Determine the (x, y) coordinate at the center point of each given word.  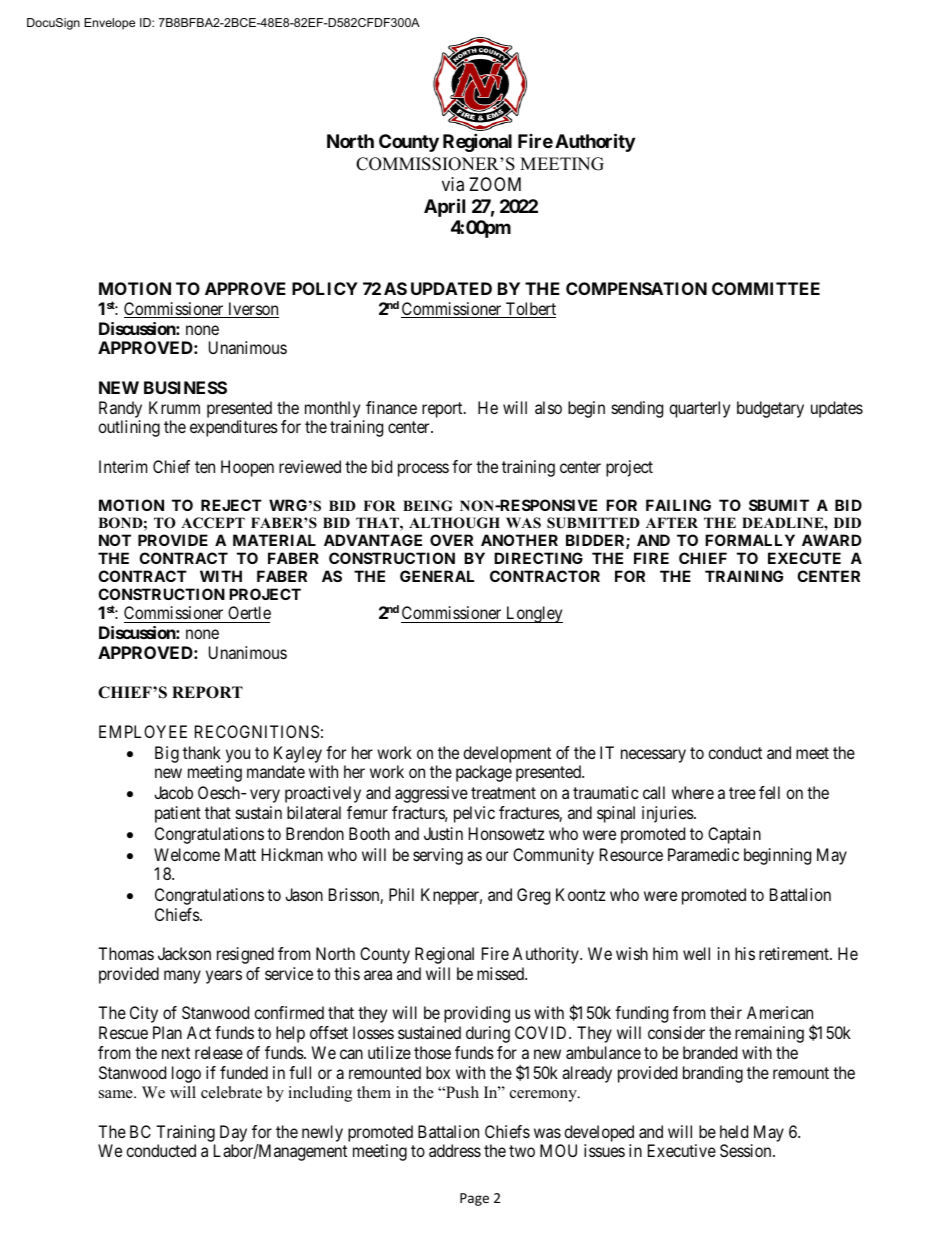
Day (233, 1133)
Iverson (252, 310)
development (507, 754)
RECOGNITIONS (257, 731)
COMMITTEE (766, 288)
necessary (653, 756)
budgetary (770, 409)
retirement (795, 953)
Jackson (184, 953)
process (423, 470)
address (455, 1150)
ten (205, 467)
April (444, 207)
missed (501, 973)
